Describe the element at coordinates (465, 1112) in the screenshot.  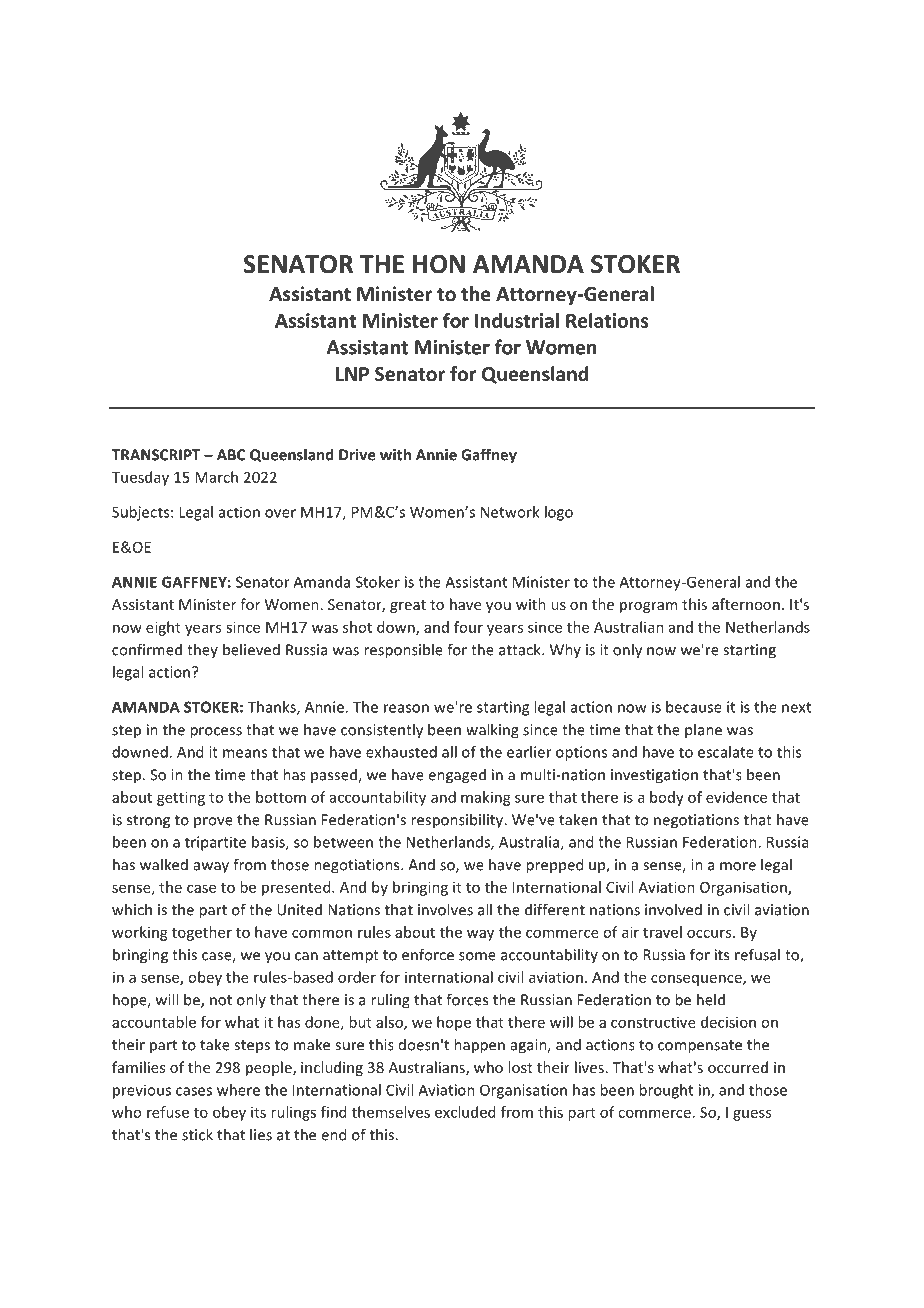
I see `excluded` at that location.
